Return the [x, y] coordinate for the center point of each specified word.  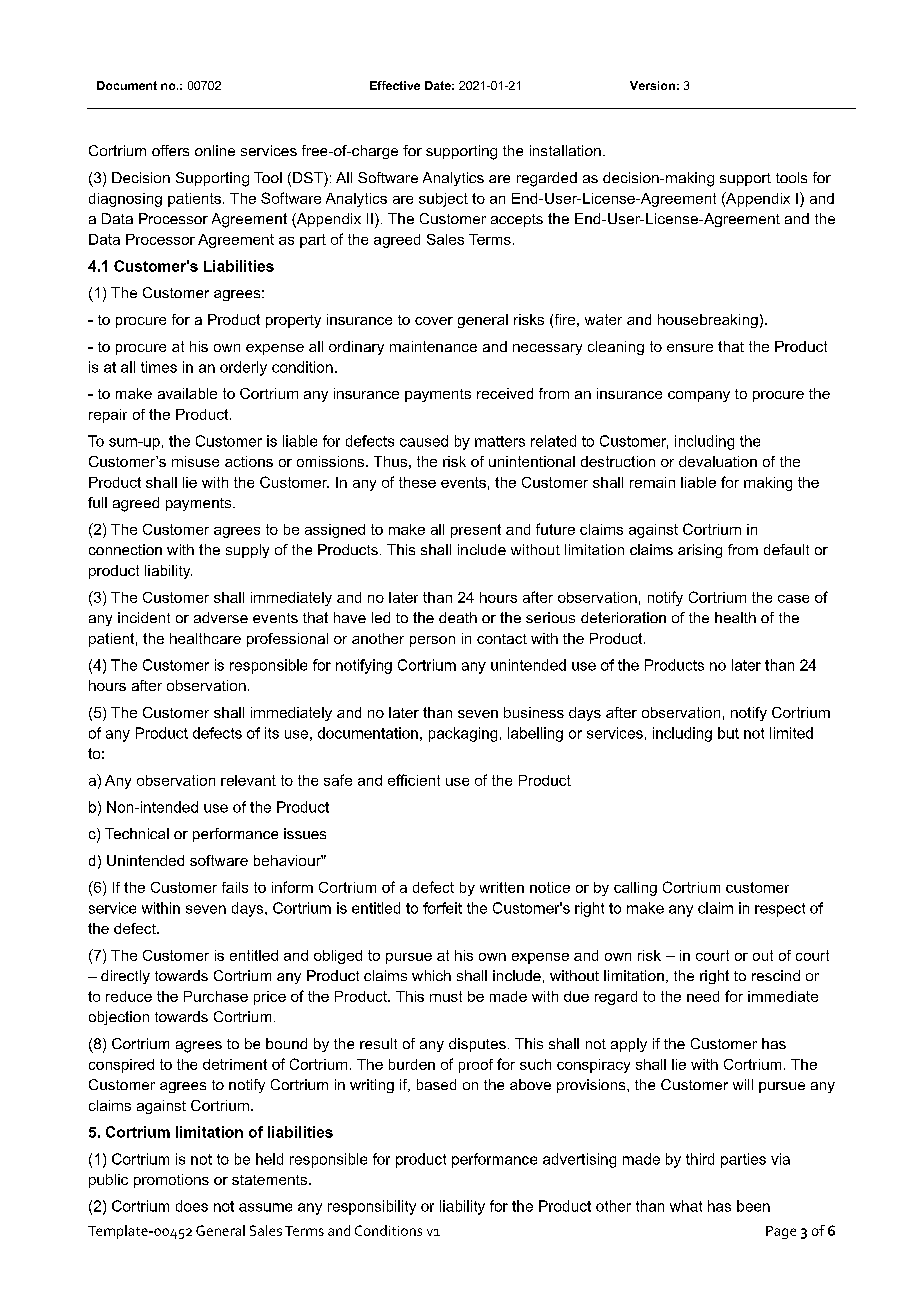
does [192, 1206]
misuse [195, 461]
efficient [414, 780]
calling [635, 889]
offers [170, 150]
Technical [137, 833]
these [417, 482]
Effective [395, 85]
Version [652, 85]
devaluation [718, 461]
